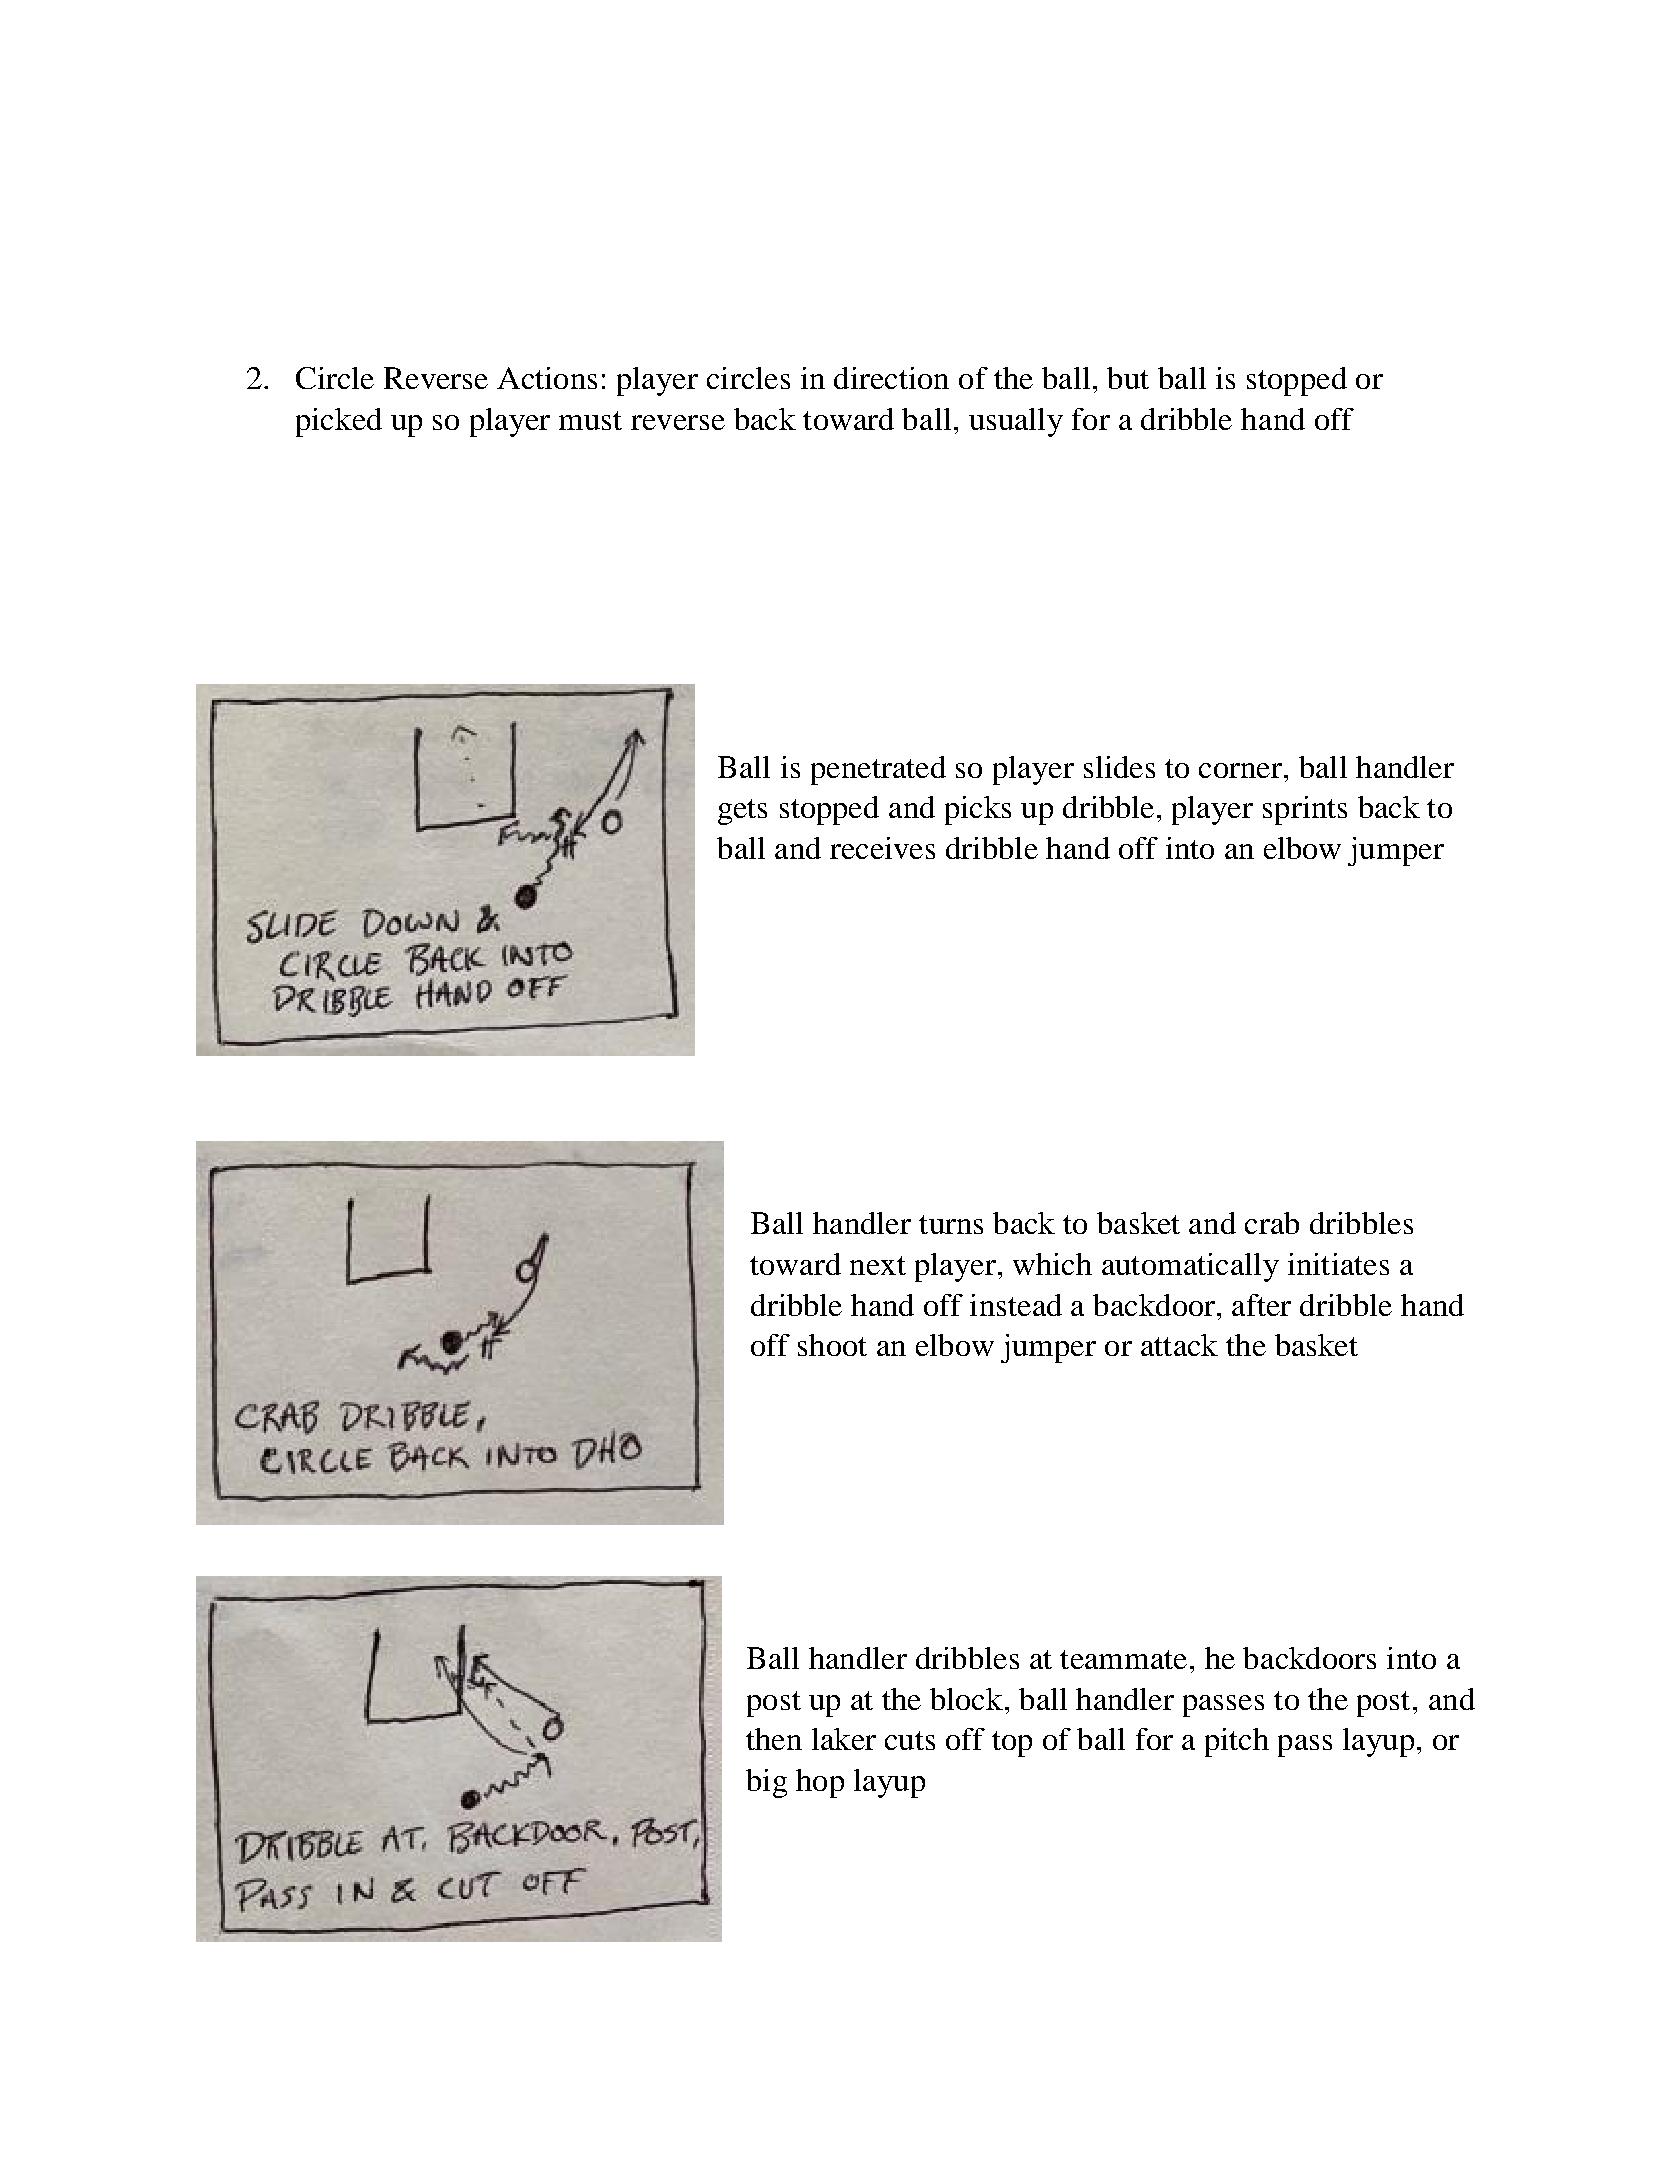 The width and height of the screenshot is (1672, 2164). Describe the element at coordinates (1128, 378) in the screenshot. I see `but` at that location.
